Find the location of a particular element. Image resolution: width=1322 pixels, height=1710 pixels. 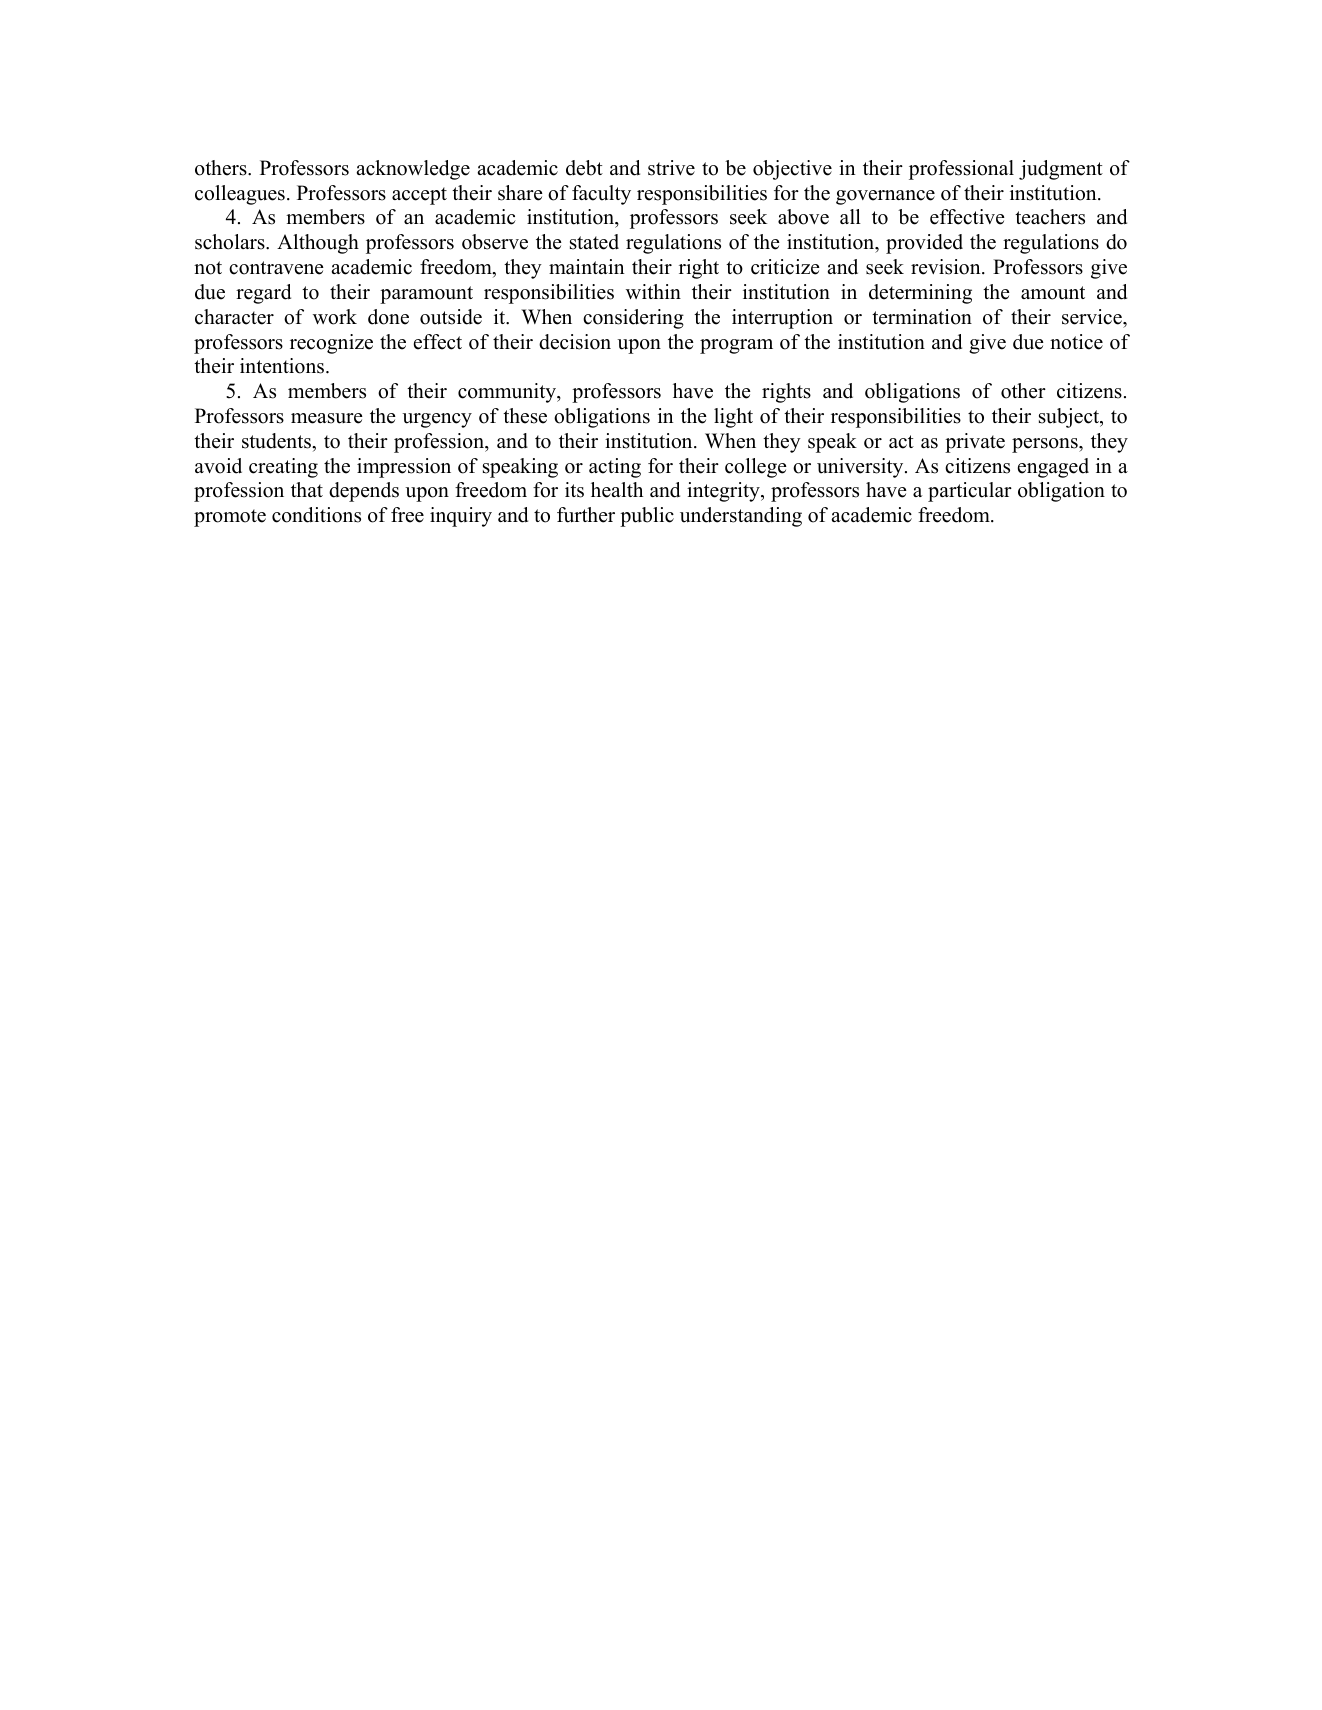

conditions is located at coordinates (316, 515).
